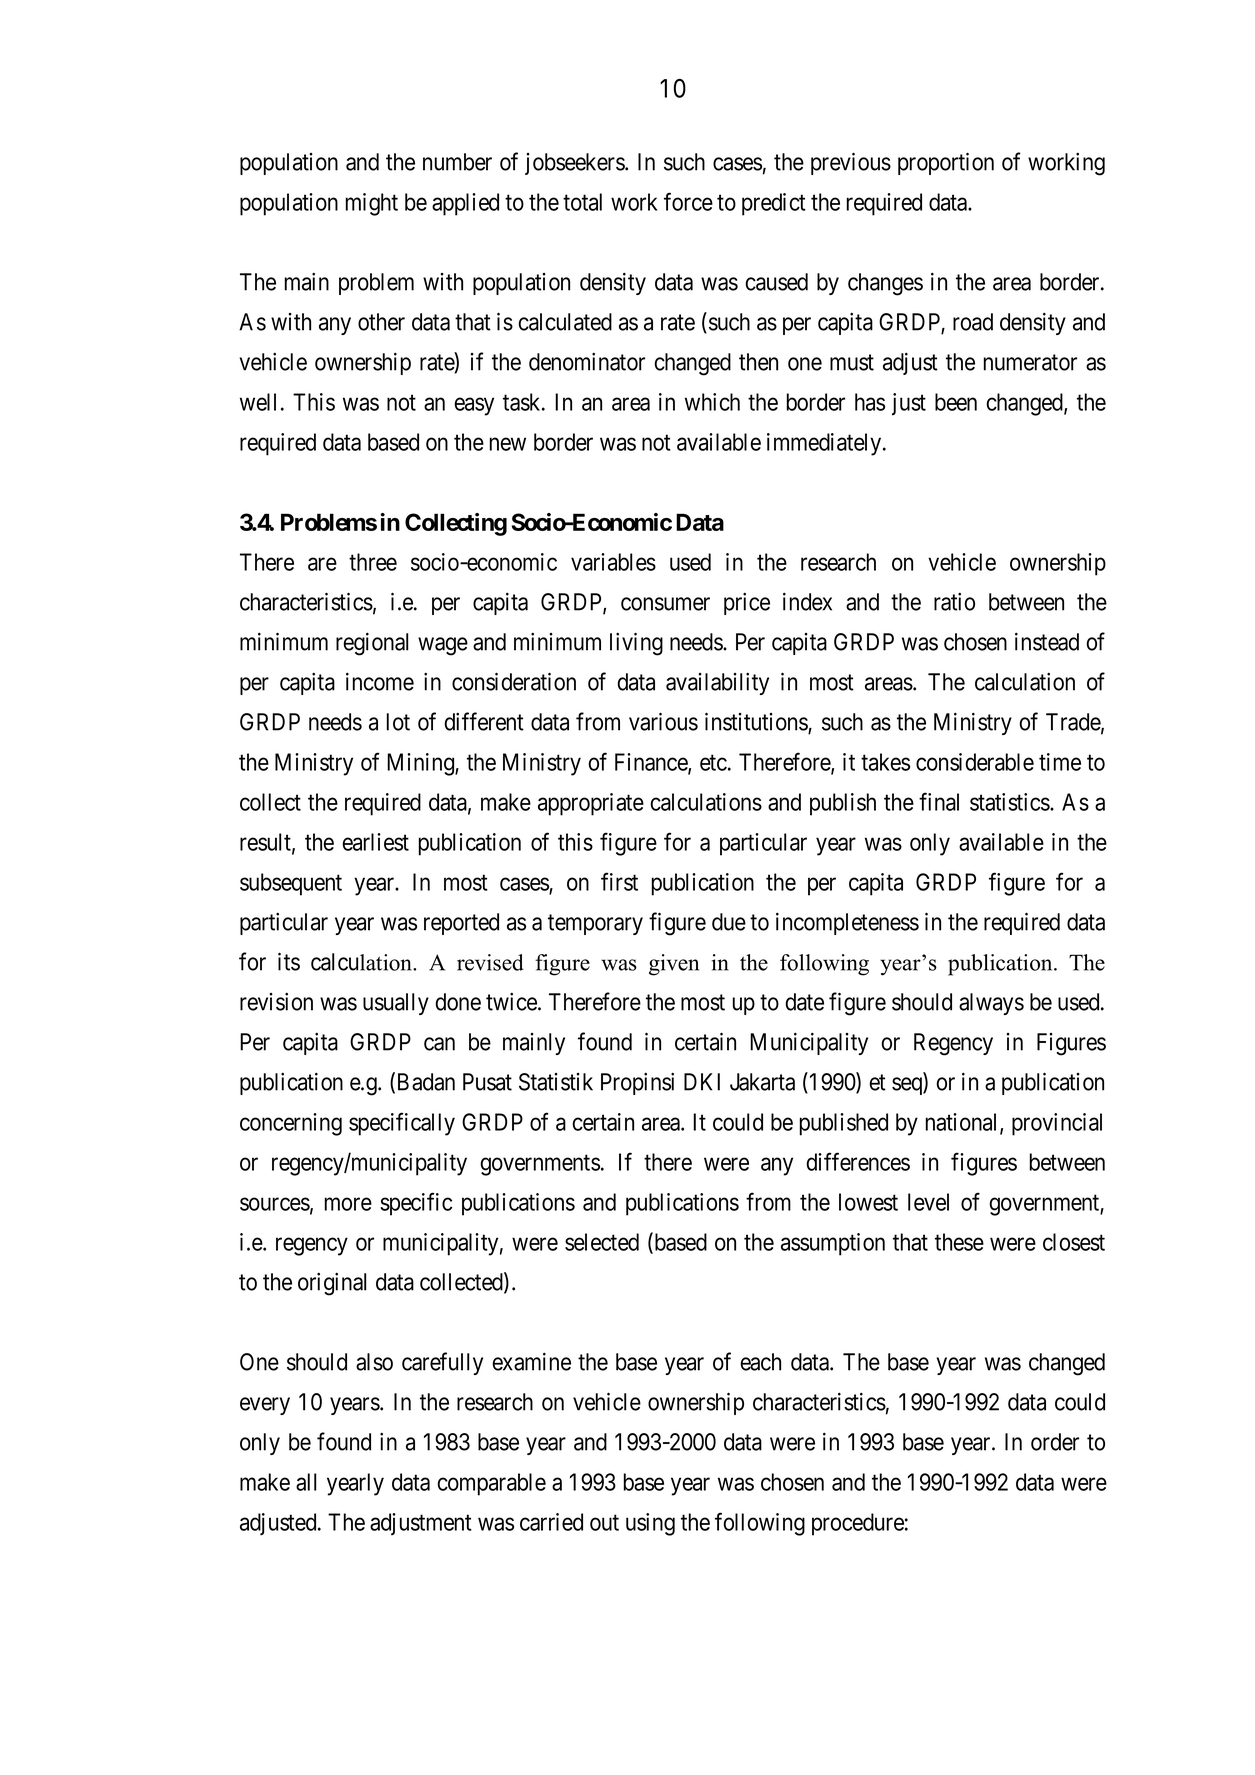 The image size is (1255, 1775). What do you see at coordinates (688, 201) in the screenshot?
I see `force` at bounding box center [688, 201].
